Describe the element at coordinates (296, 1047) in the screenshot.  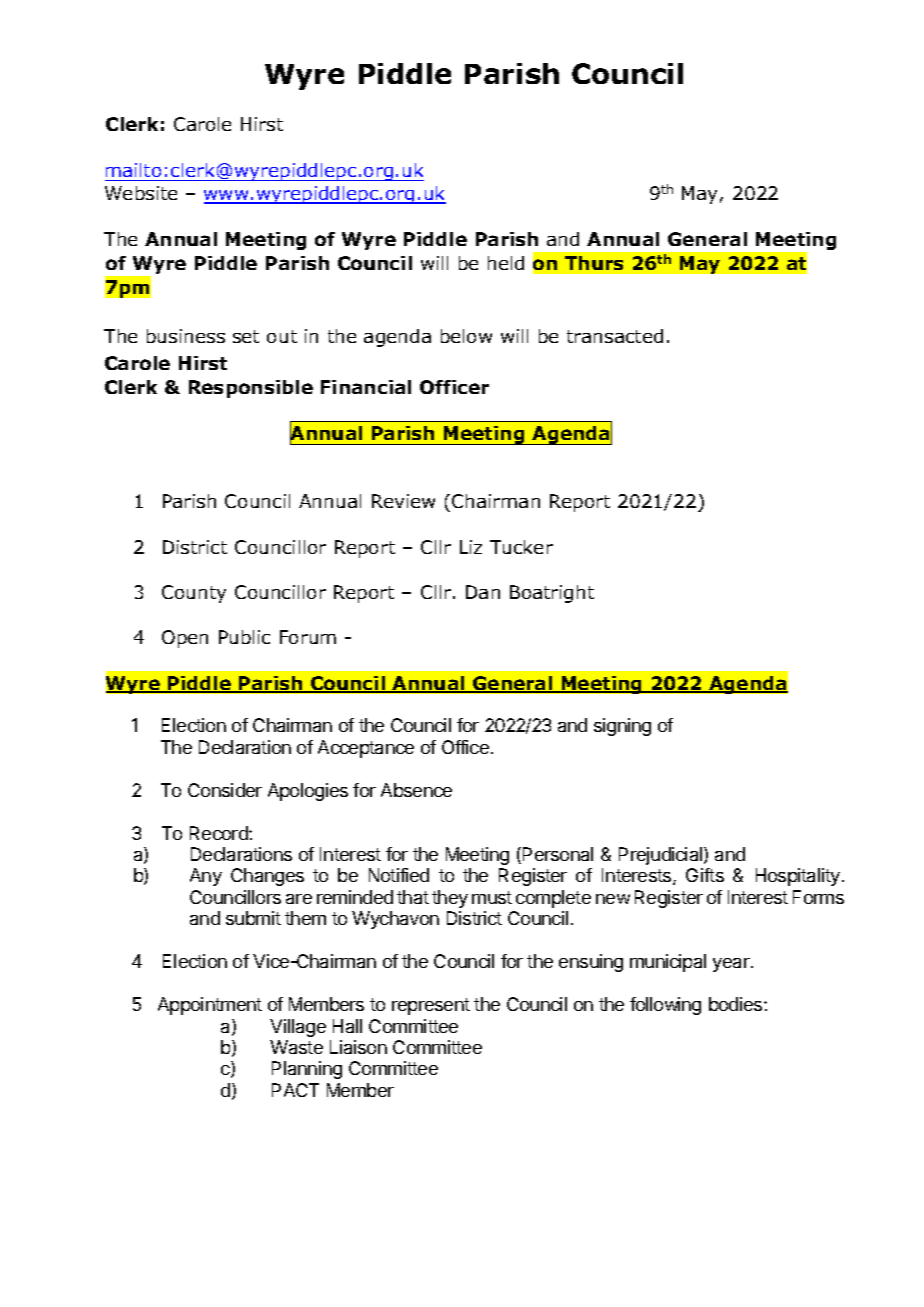
I see `Waste` at that location.
